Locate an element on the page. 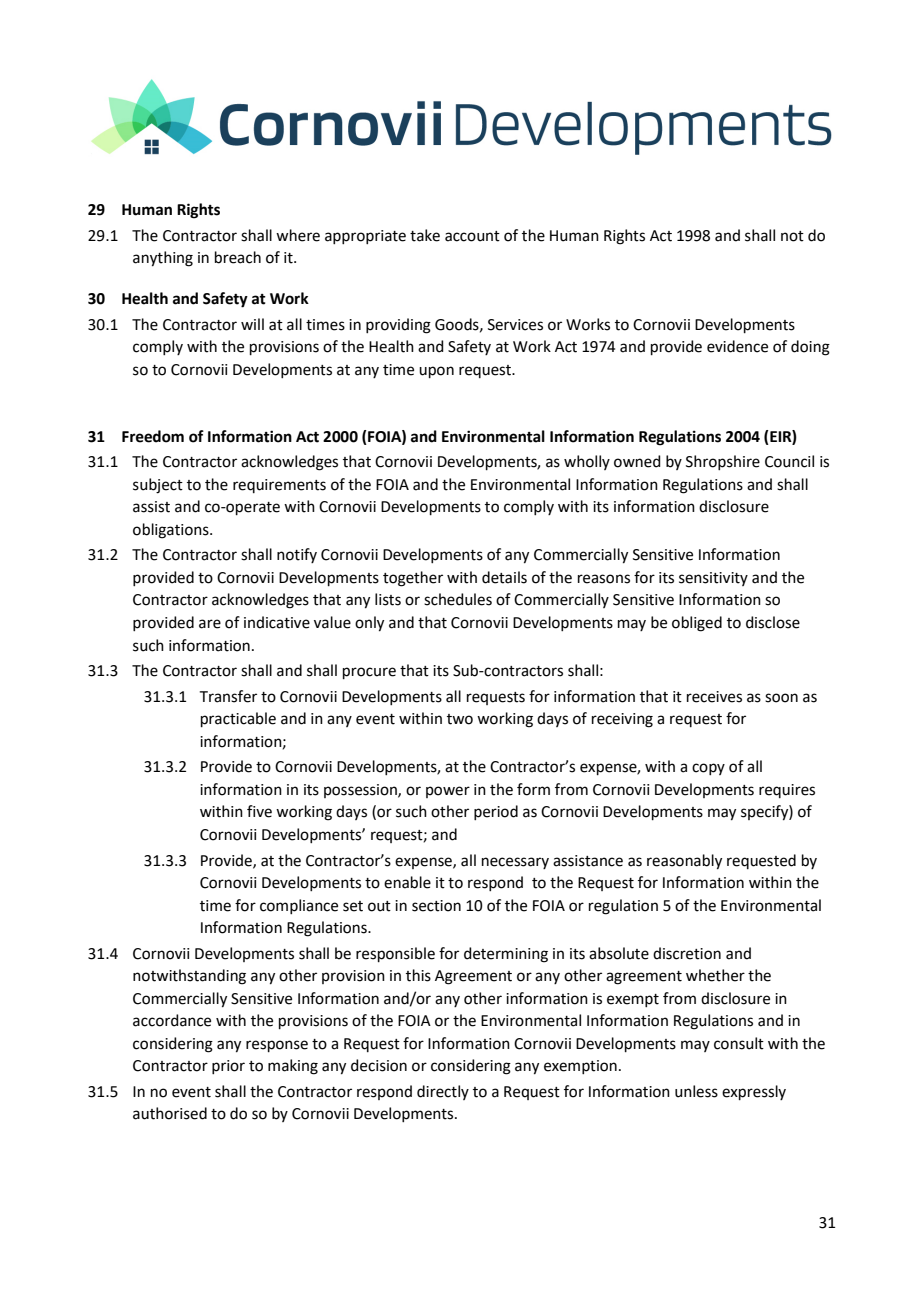 This document has height=1308, width=924. evidence is located at coordinates (737, 346).
